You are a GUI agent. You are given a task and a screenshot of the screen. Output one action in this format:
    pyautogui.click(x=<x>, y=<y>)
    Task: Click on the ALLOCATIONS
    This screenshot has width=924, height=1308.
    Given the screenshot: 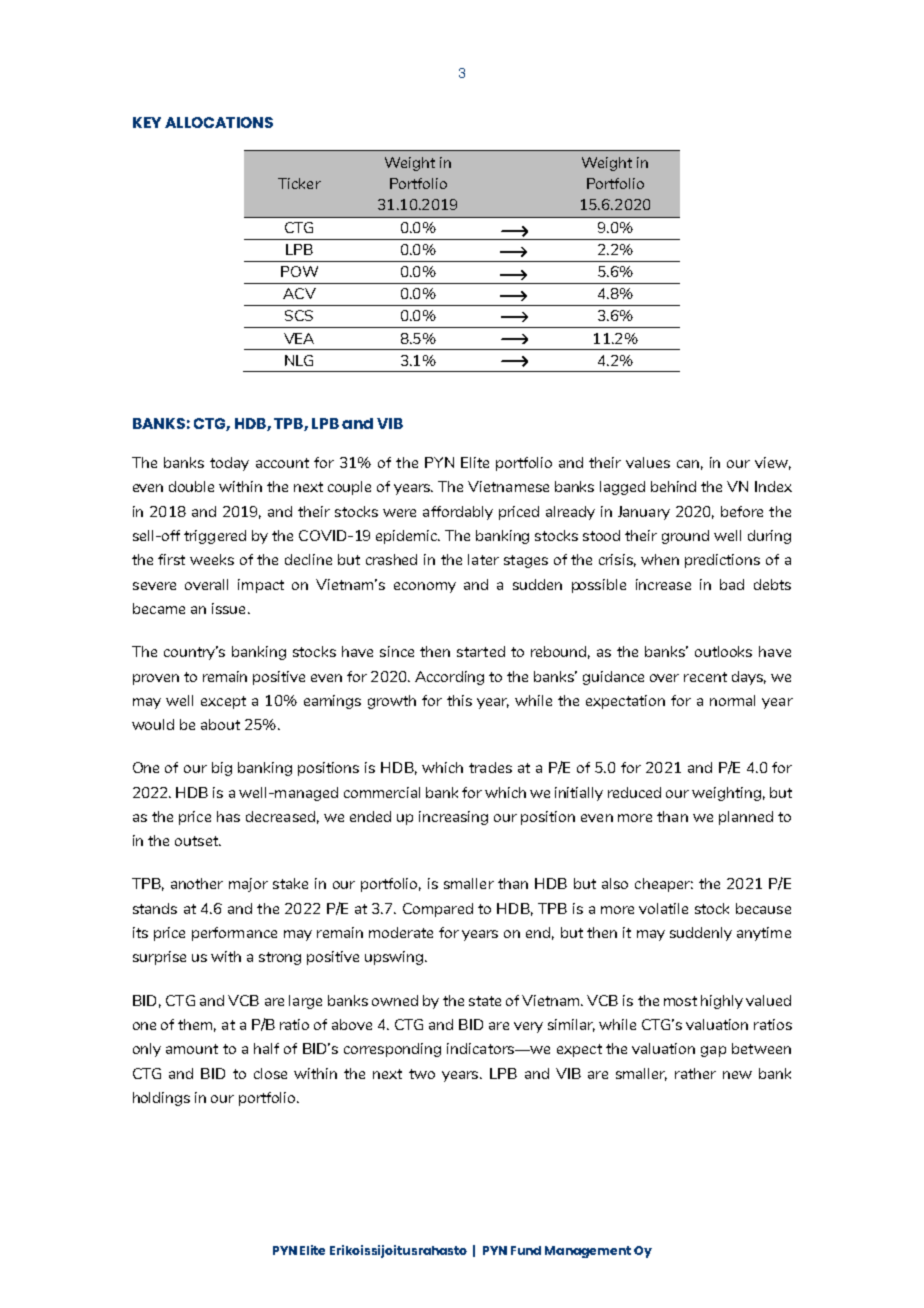 What is the action you would take?
    pyautogui.click(x=219, y=122)
